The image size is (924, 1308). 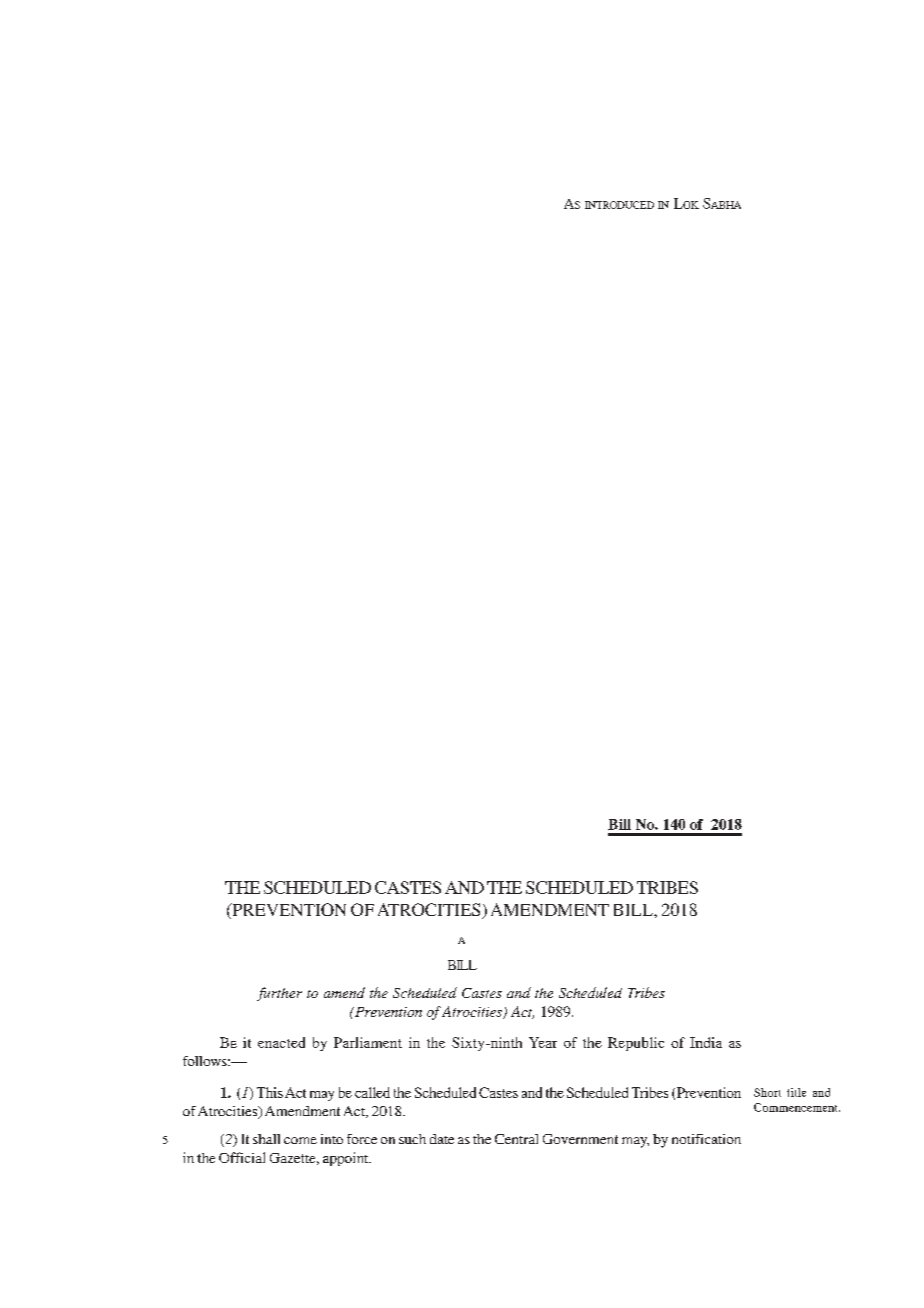 I want to click on India, so click(x=706, y=1042).
